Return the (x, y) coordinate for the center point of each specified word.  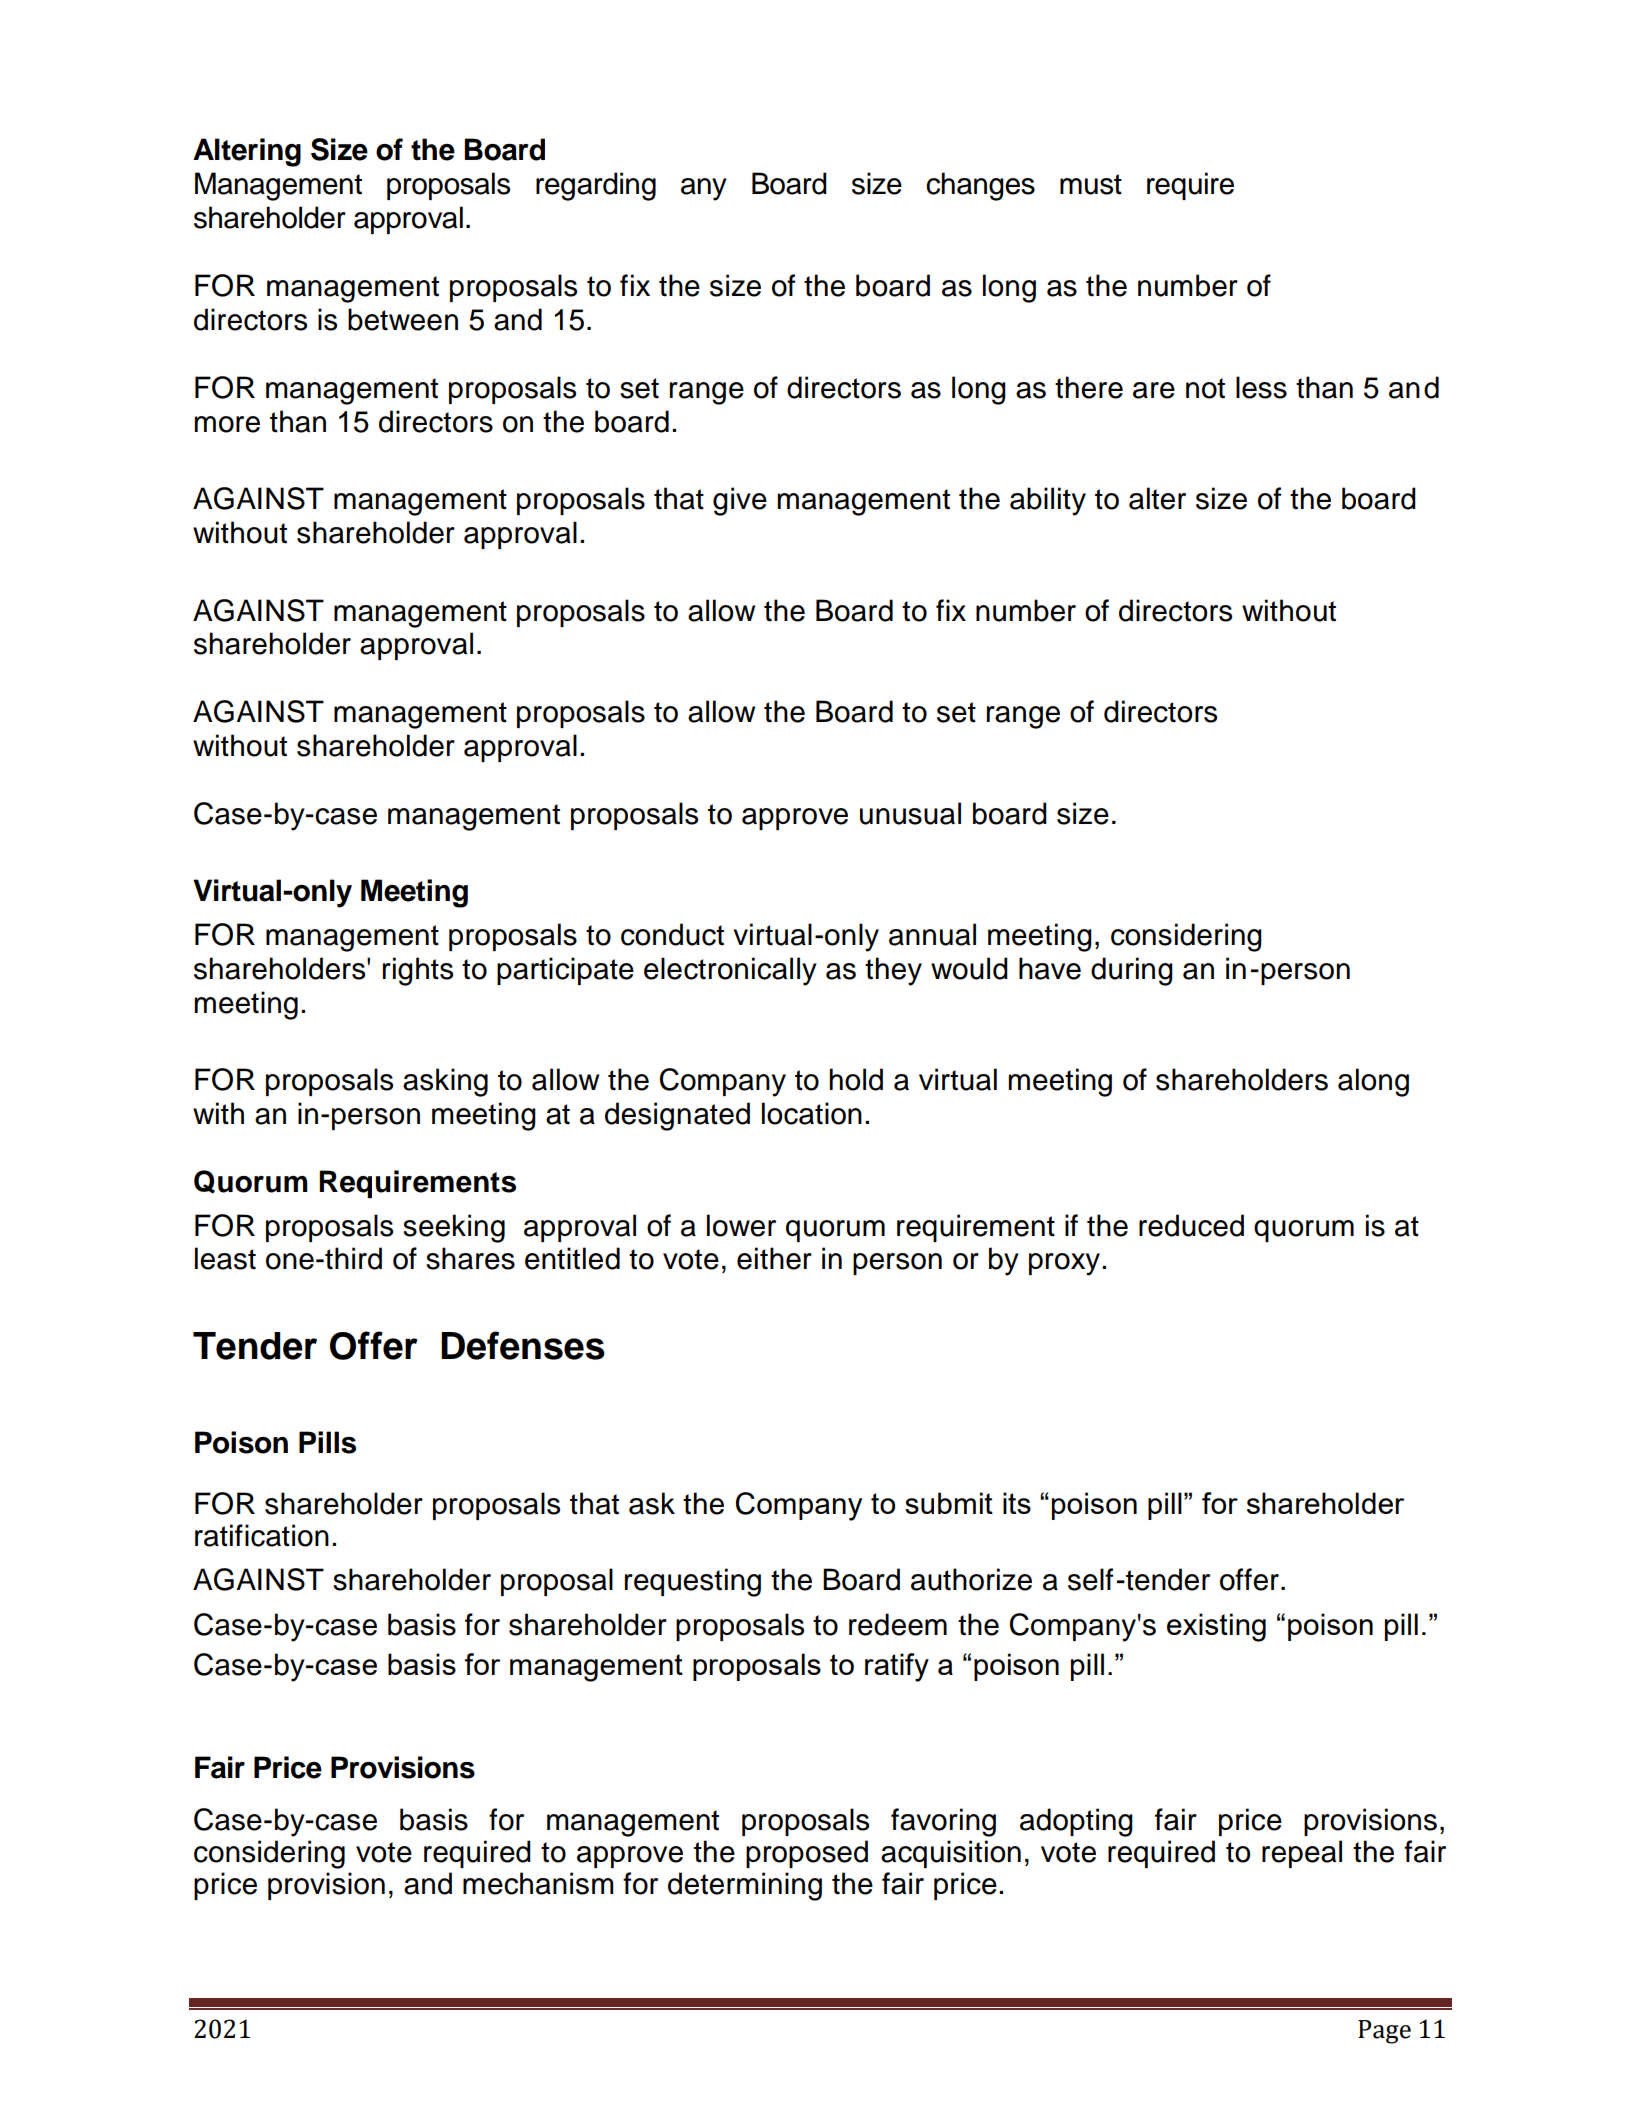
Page (1384, 2032)
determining (745, 1886)
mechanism (538, 1883)
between (403, 319)
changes (980, 186)
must (1091, 184)
